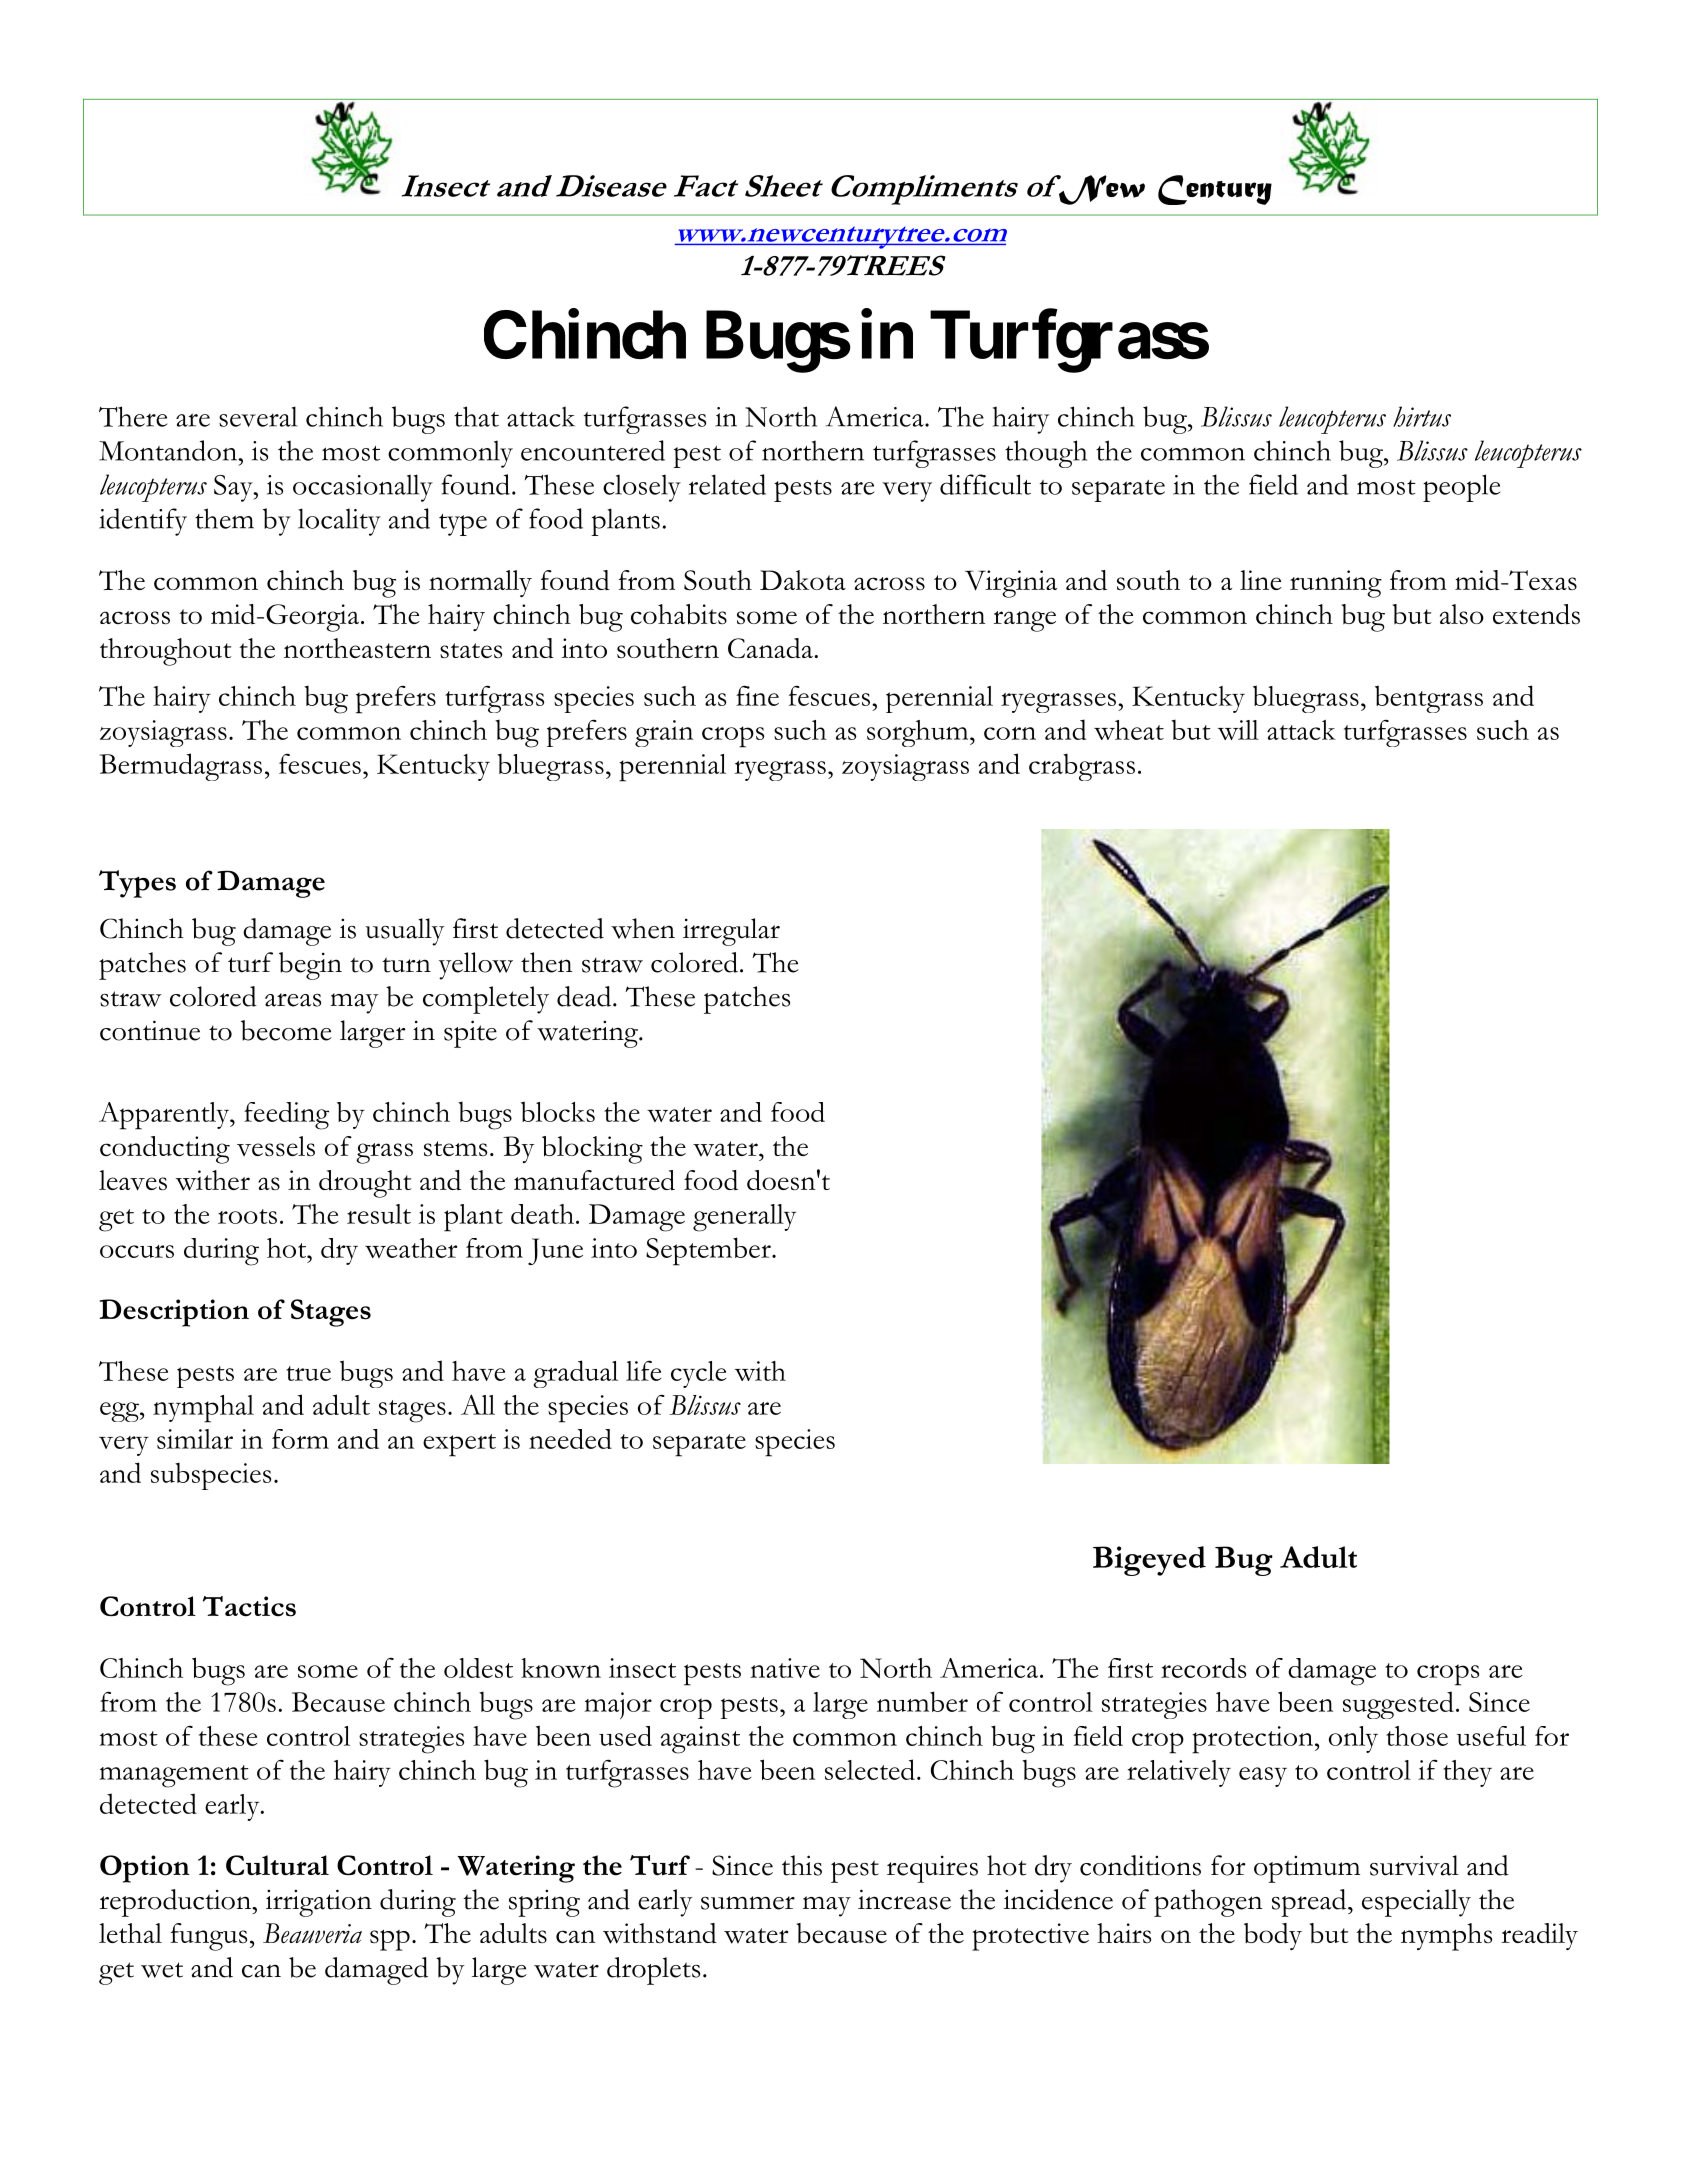 The image size is (1681, 2175). Describe the element at coordinates (319, 1903) in the image. I see `irrigation` at that location.
